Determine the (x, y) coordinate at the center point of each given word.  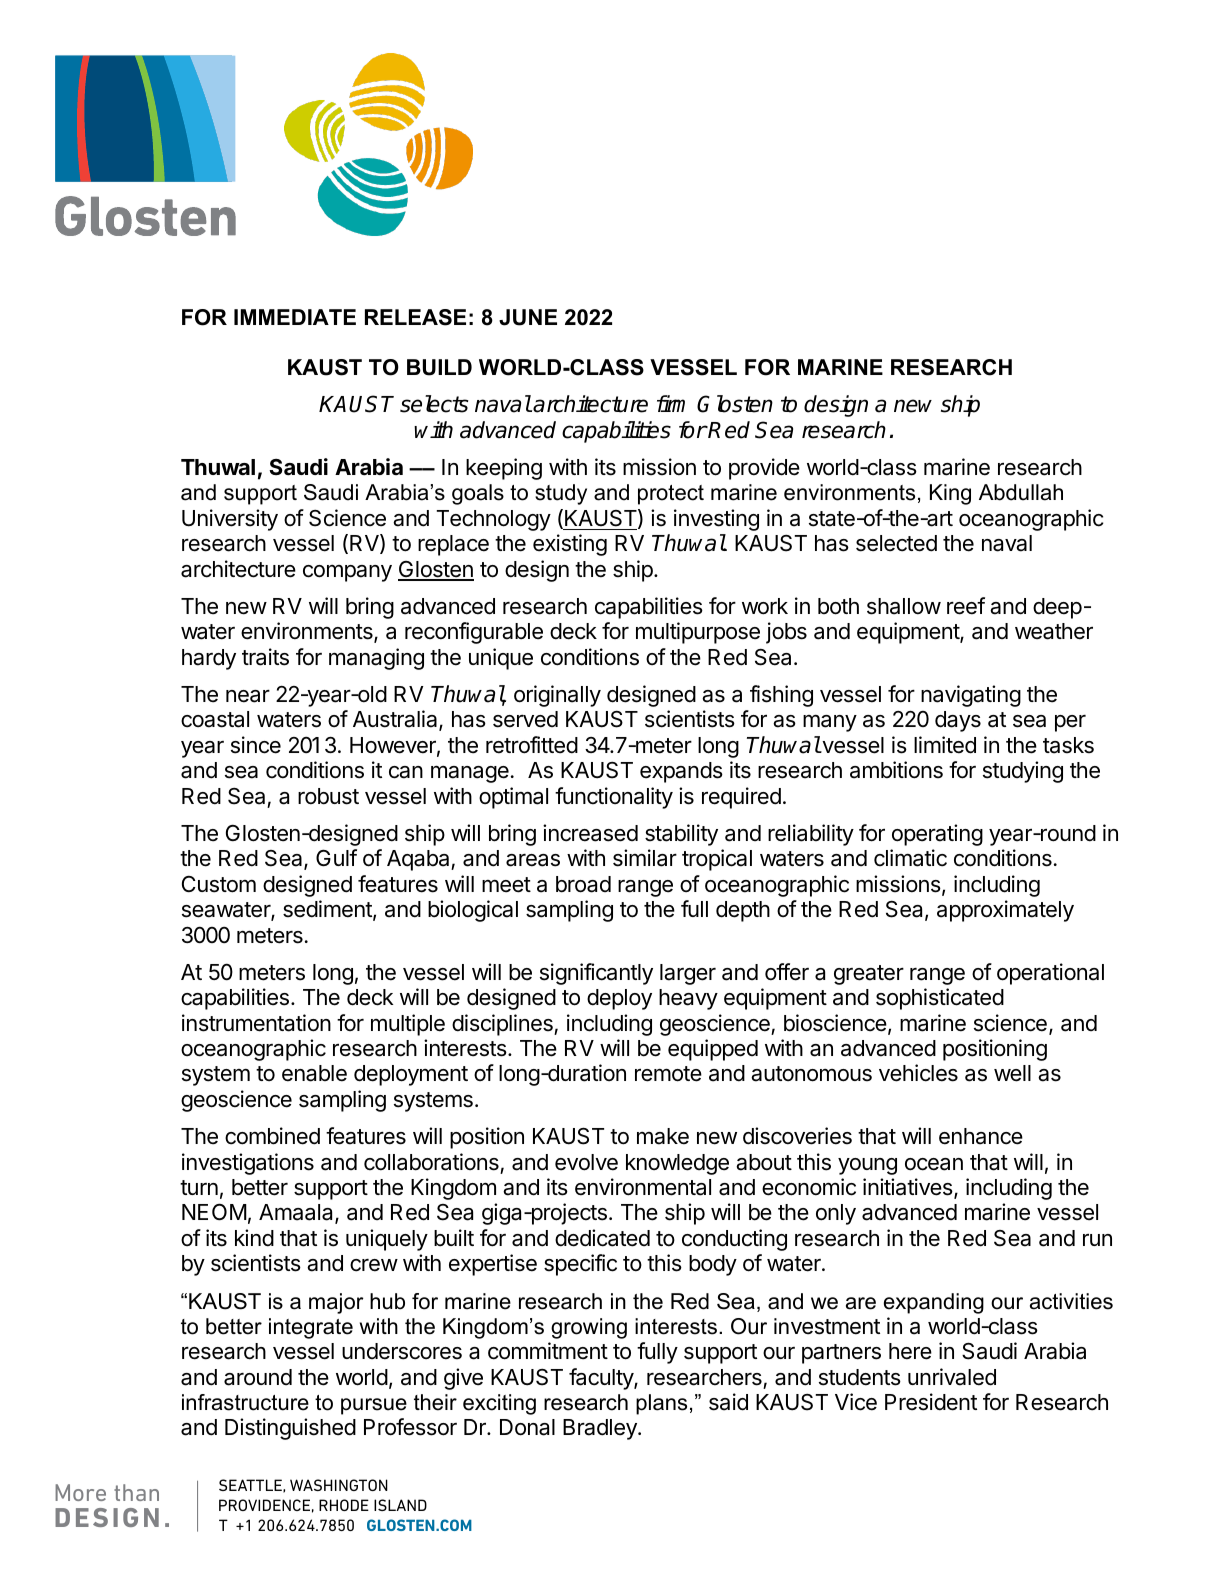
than (136, 1492)
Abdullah (1021, 492)
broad (583, 884)
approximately (1005, 911)
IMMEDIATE (295, 317)
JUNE (528, 317)
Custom (219, 884)
